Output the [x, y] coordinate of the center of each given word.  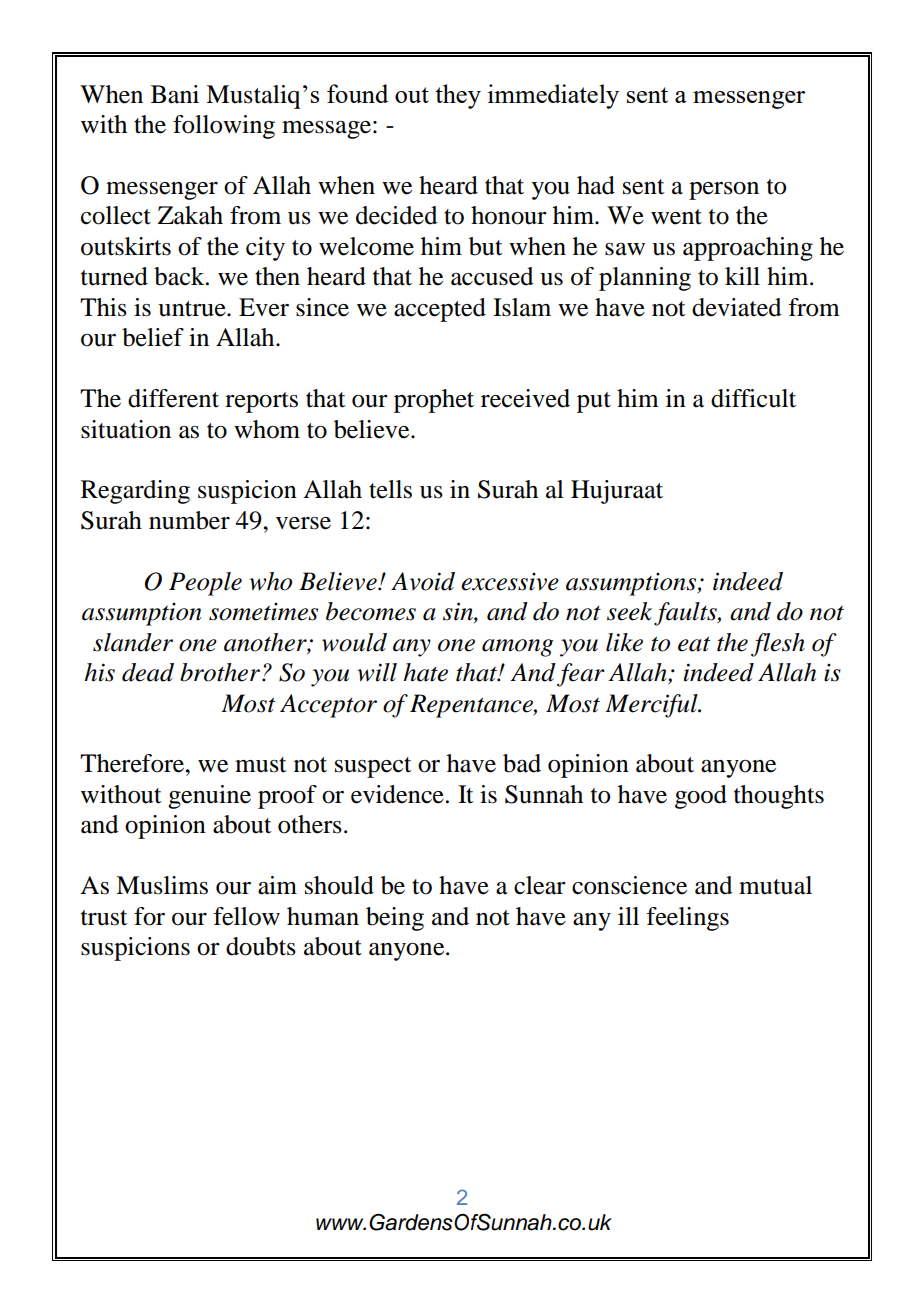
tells [390, 489]
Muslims [162, 885]
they [458, 96]
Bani [175, 94]
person [724, 191]
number [189, 520]
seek [629, 611]
